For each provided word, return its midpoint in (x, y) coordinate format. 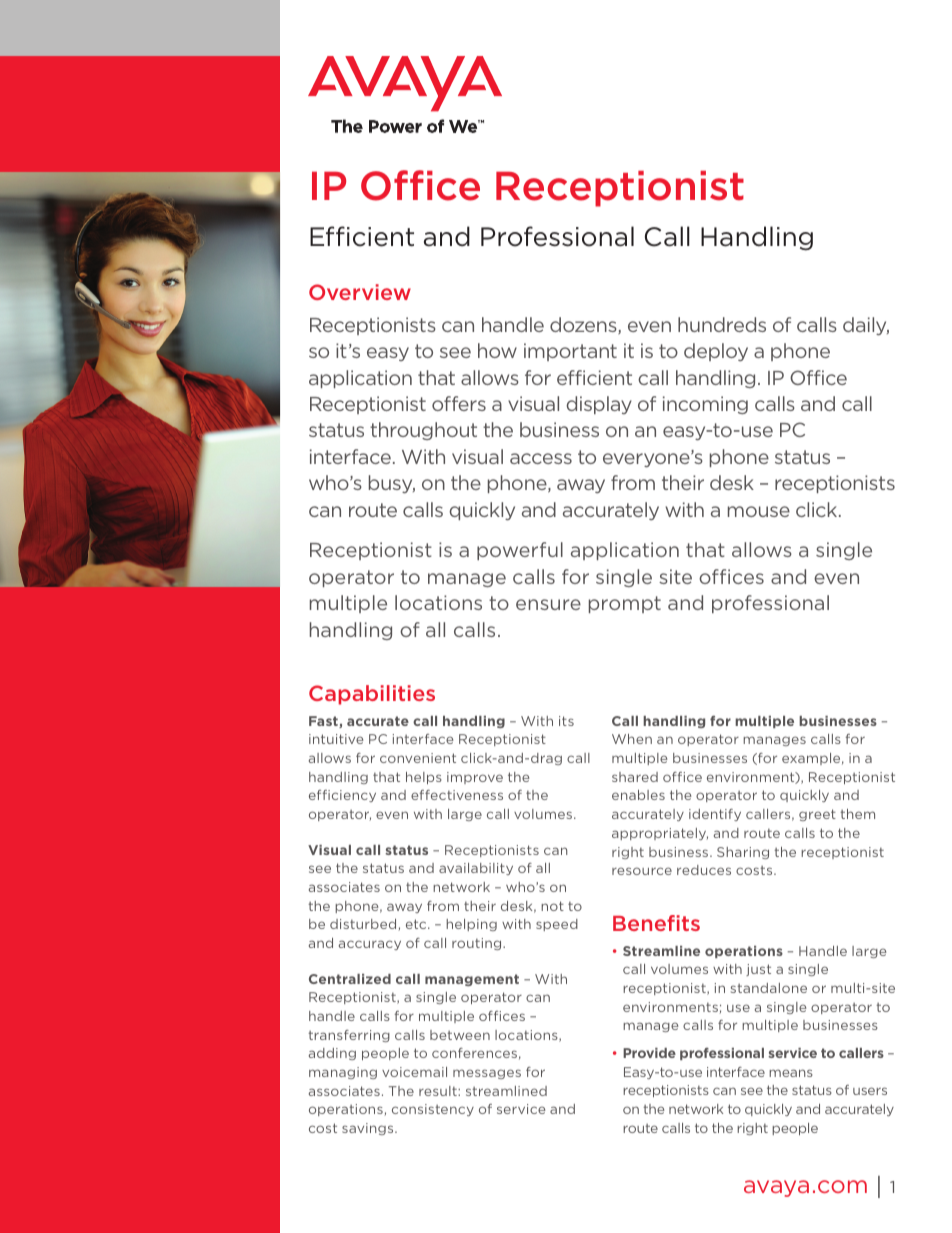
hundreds (722, 324)
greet (817, 815)
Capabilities (372, 695)
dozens (584, 325)
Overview (360, 292)
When (632, 739)
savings (369, 1129)
